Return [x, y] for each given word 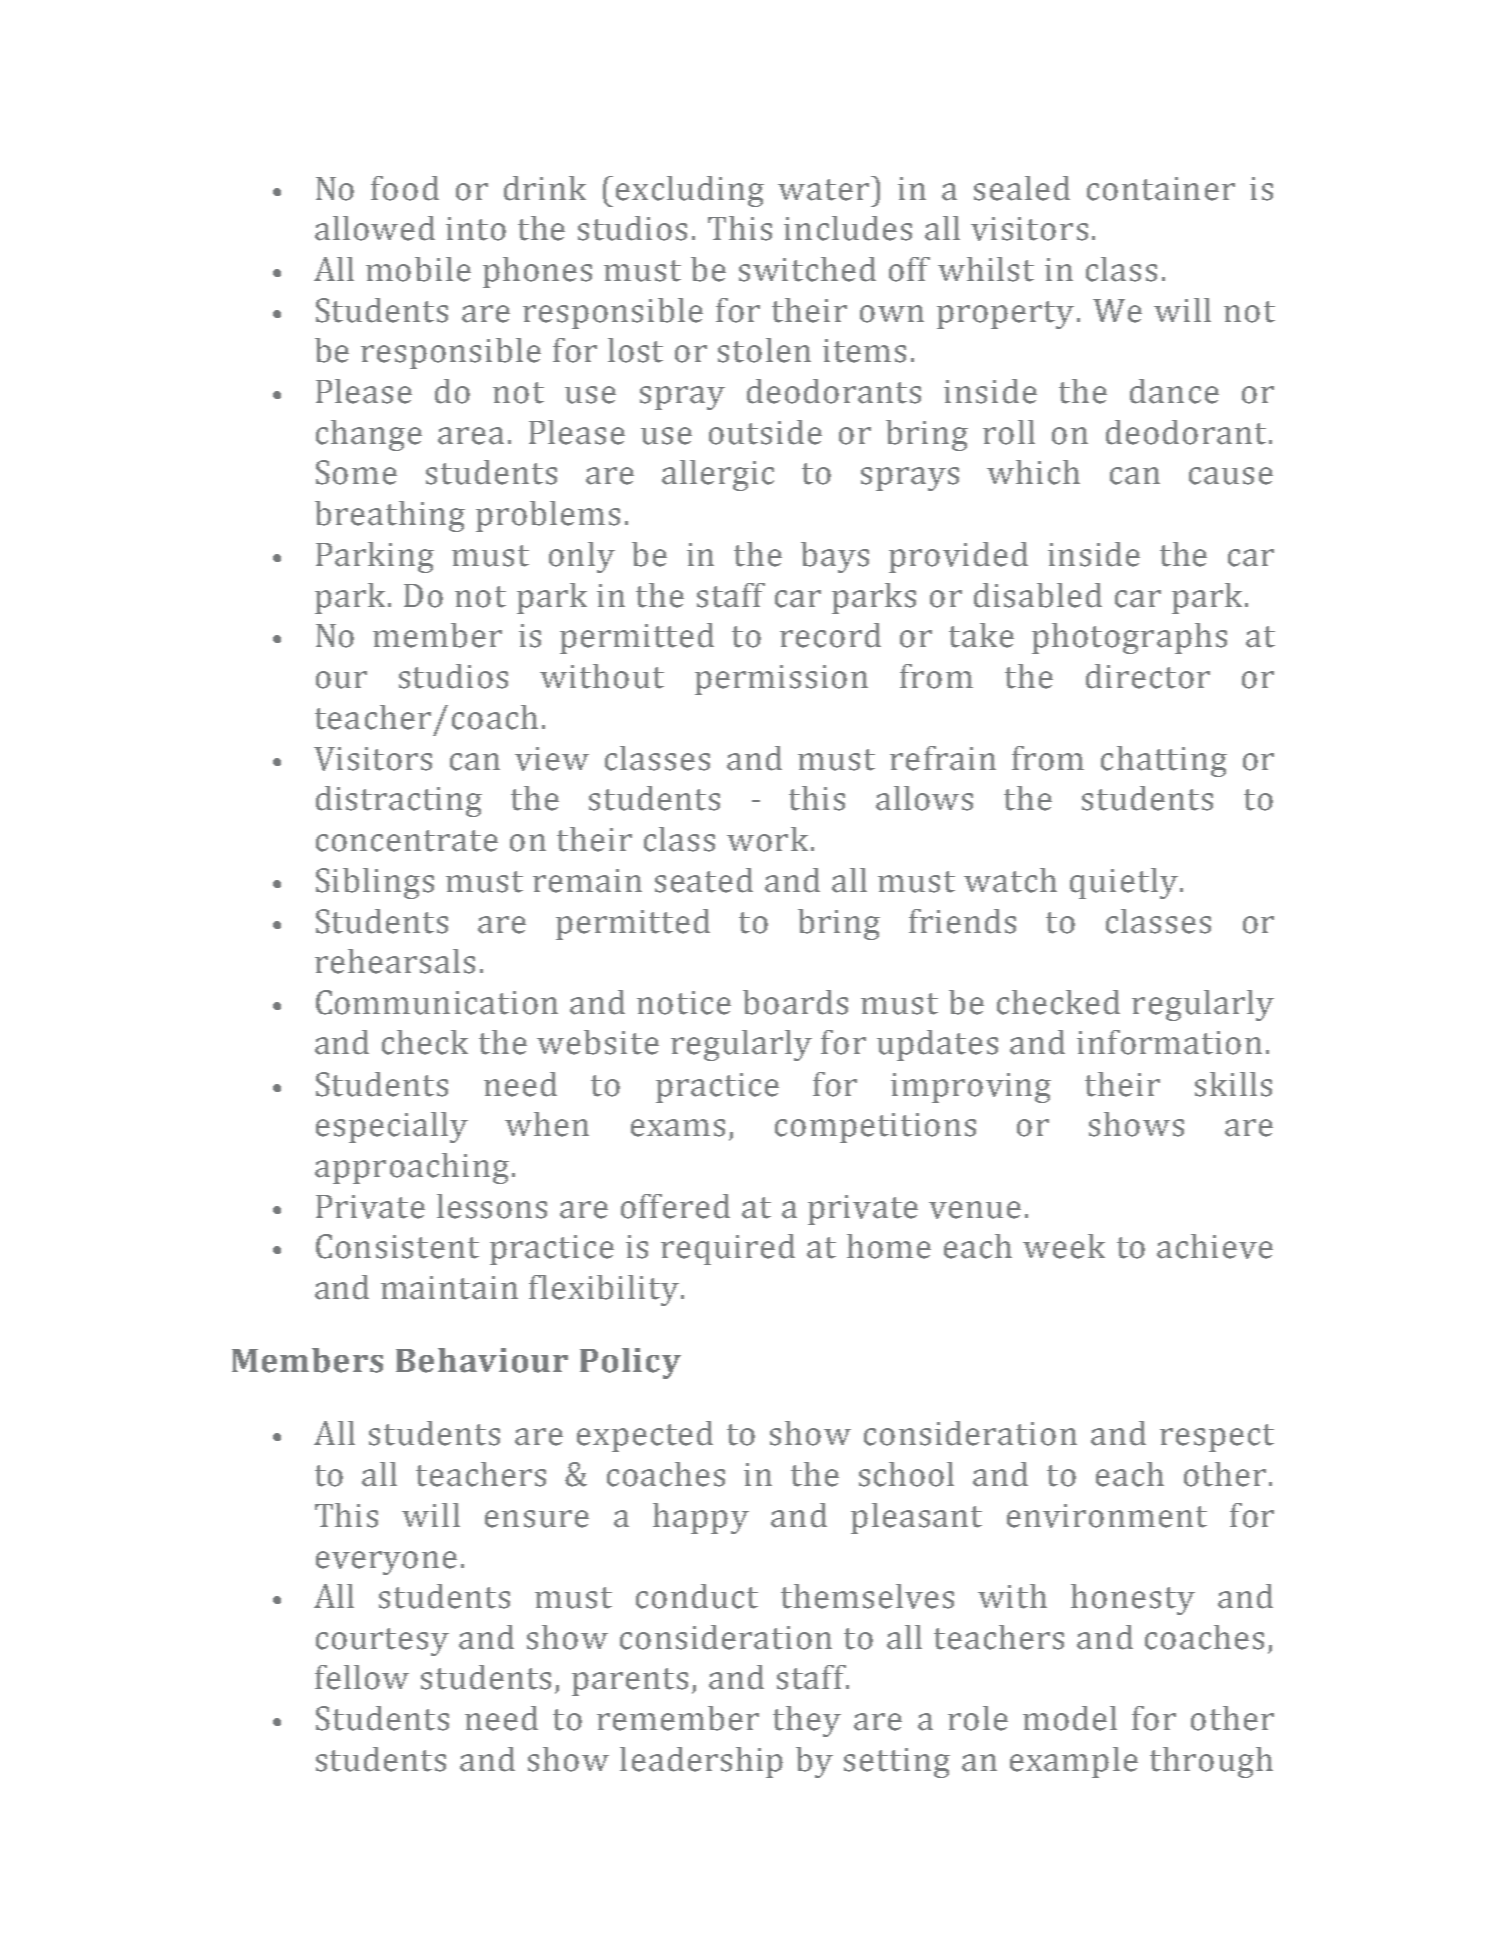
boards [795, 1002]
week [1064, 1246]
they [807, 1721]
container [1161, 189]
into [476, 229]
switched [807, 269]
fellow [362, 1677]
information [1169, 1042]
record [830, 635]
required [728, 1249]
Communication [437, 1002]
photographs [1129, 638]
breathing [390, 516]
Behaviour [482, 1360]
